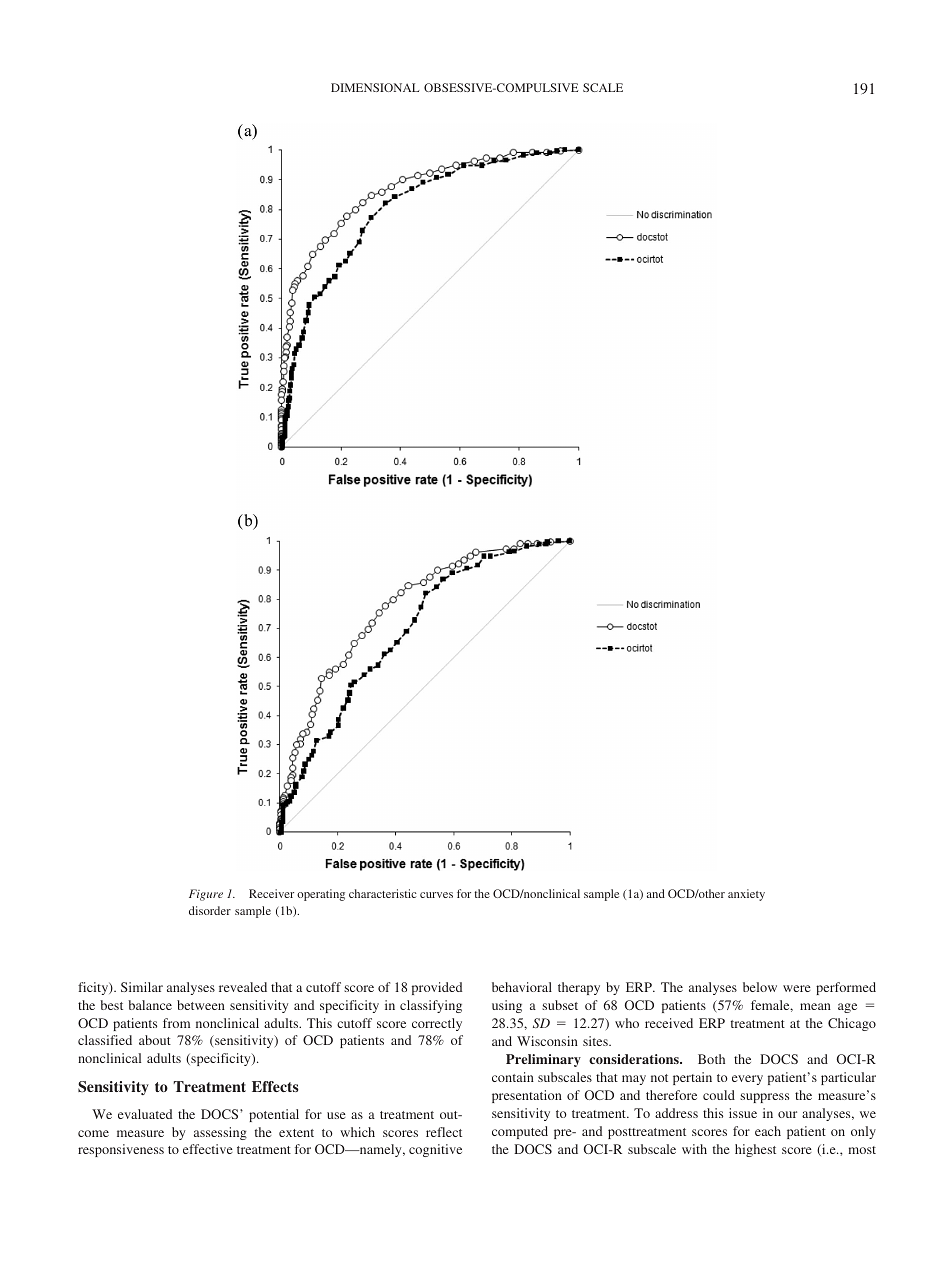 Image resolution: width=952 pixels, height=1270 pixels. Describe the element at coordinates (760, 987) in the screenshot. I see `below` at that location.
